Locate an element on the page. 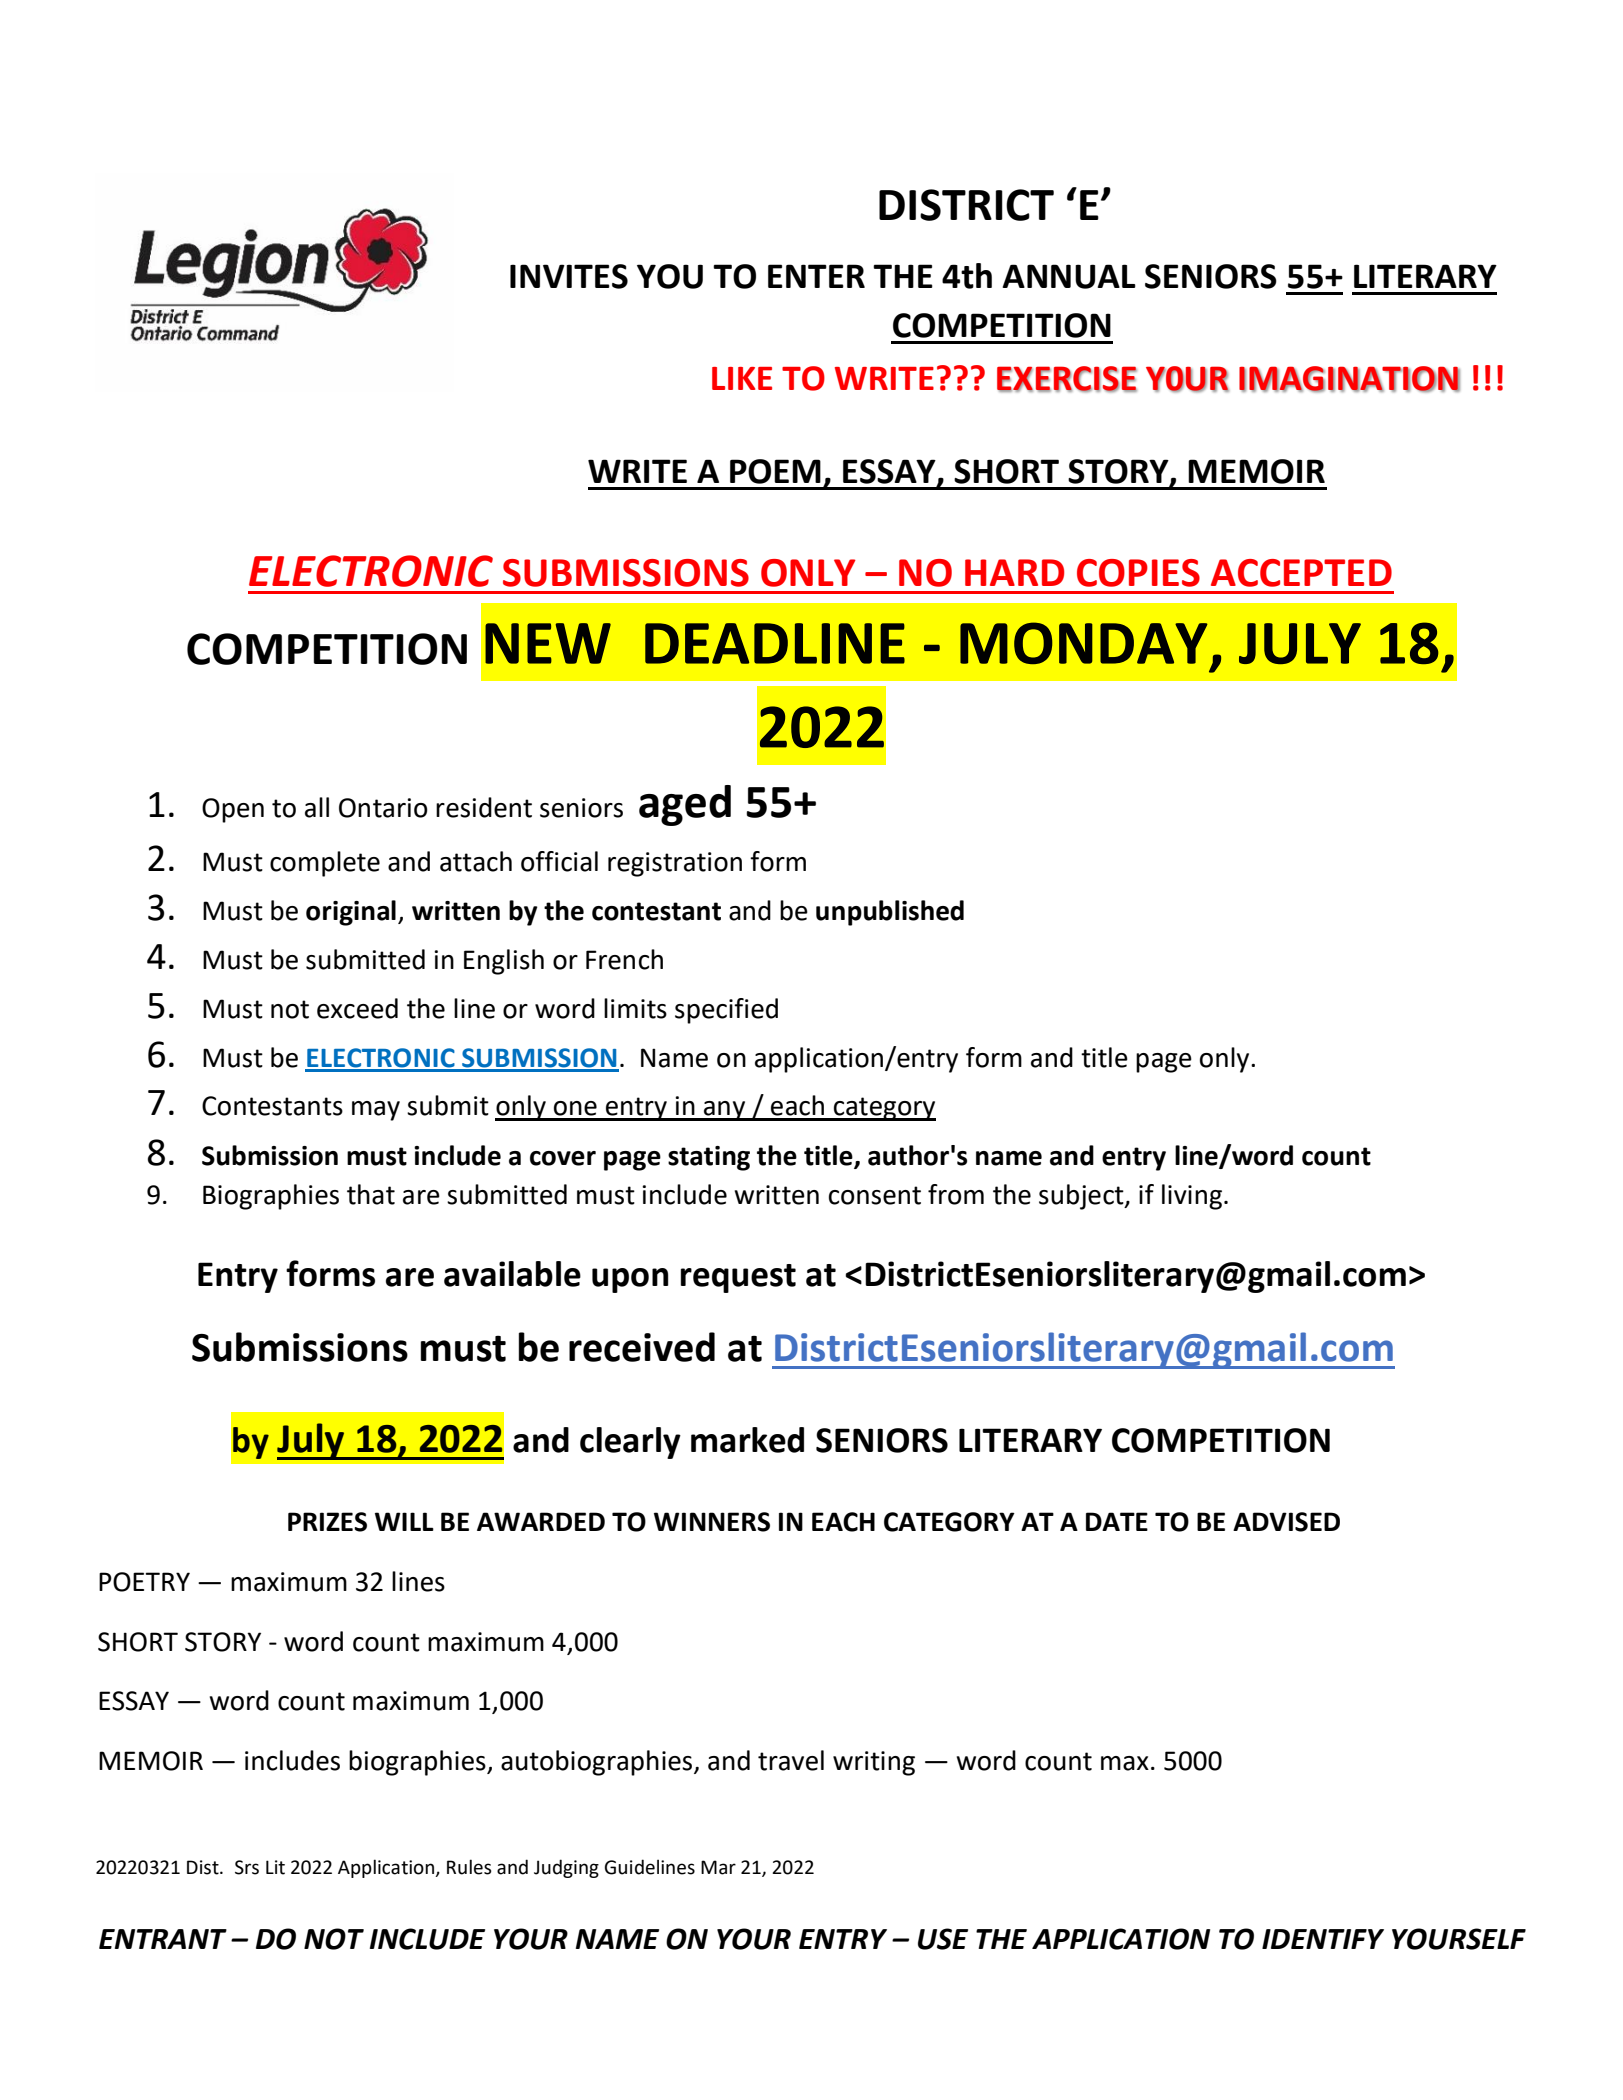 This page has width=1623, height=2100. any is located at coordinates (725, 1111).
